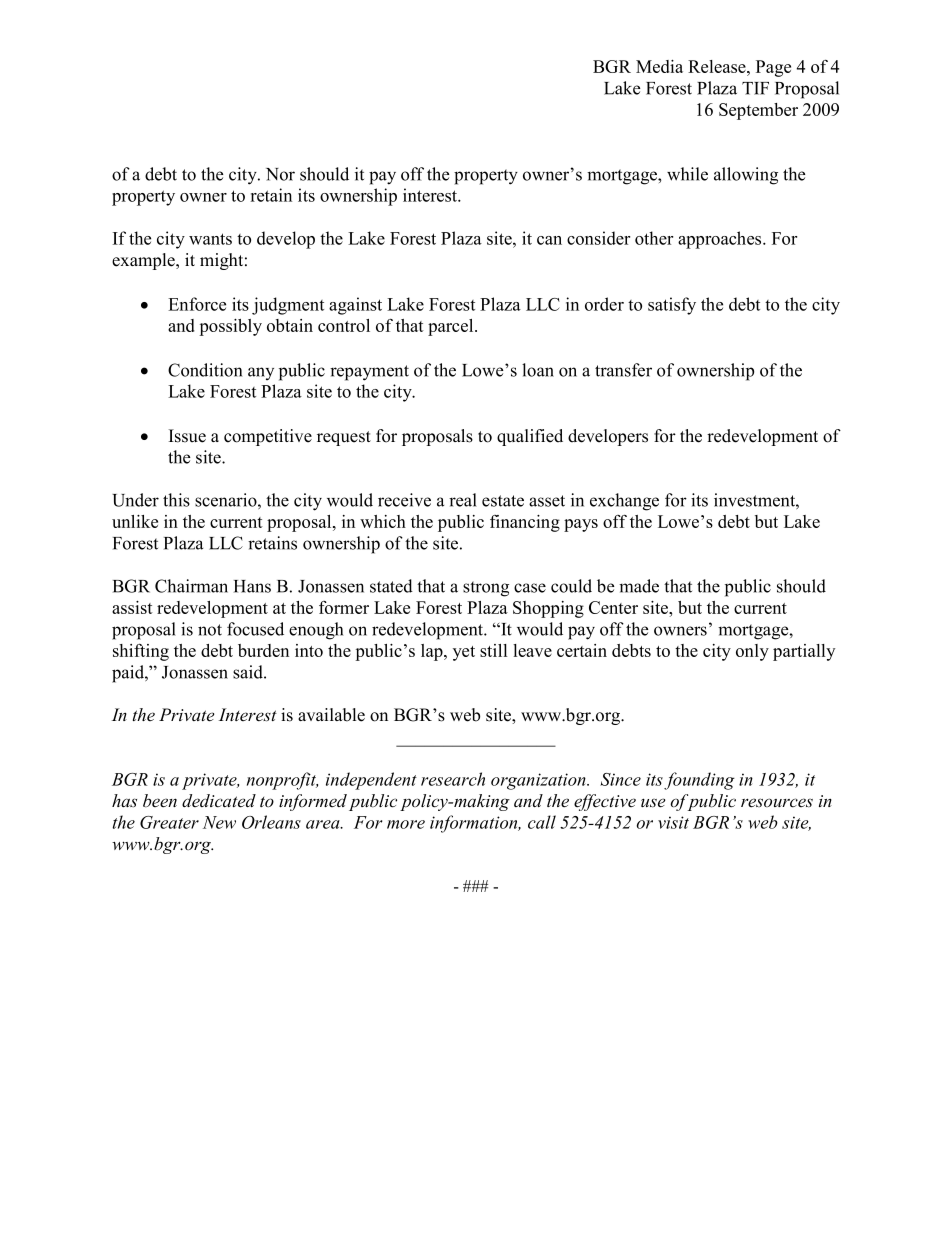  What do you see at coordinates (280, 174) in the screenshot?
I see `Nor` at bounding box center [280, 174].
